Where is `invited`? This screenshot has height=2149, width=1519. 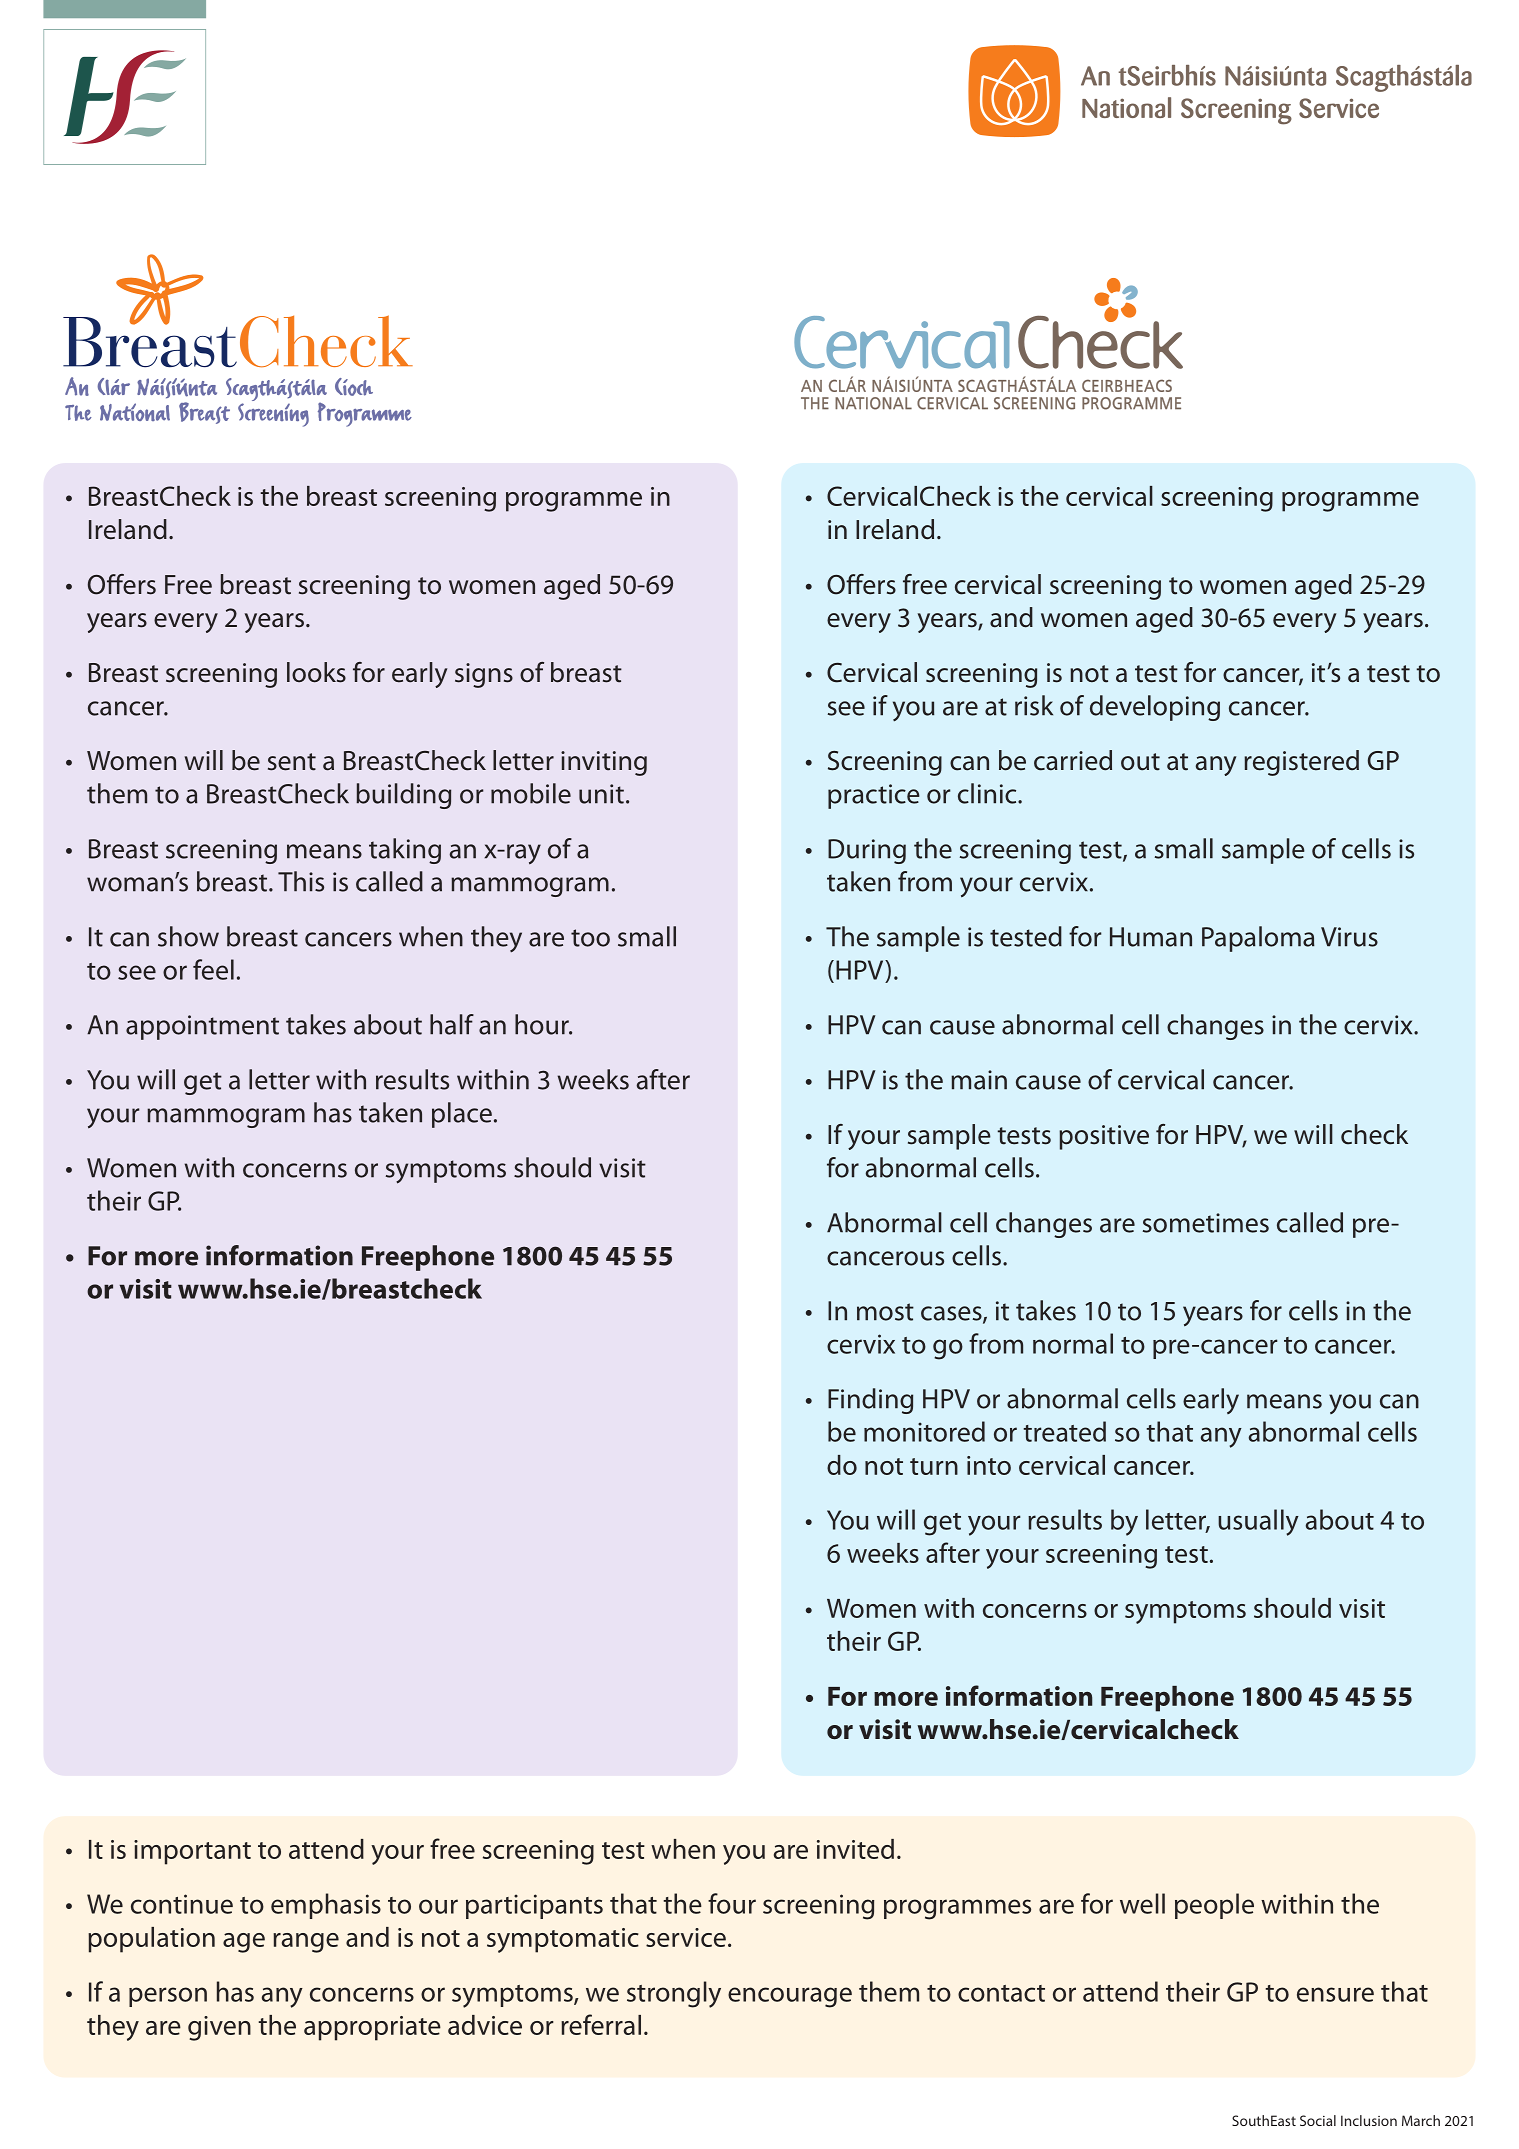
invited is located at coordinates (855, 1849).
